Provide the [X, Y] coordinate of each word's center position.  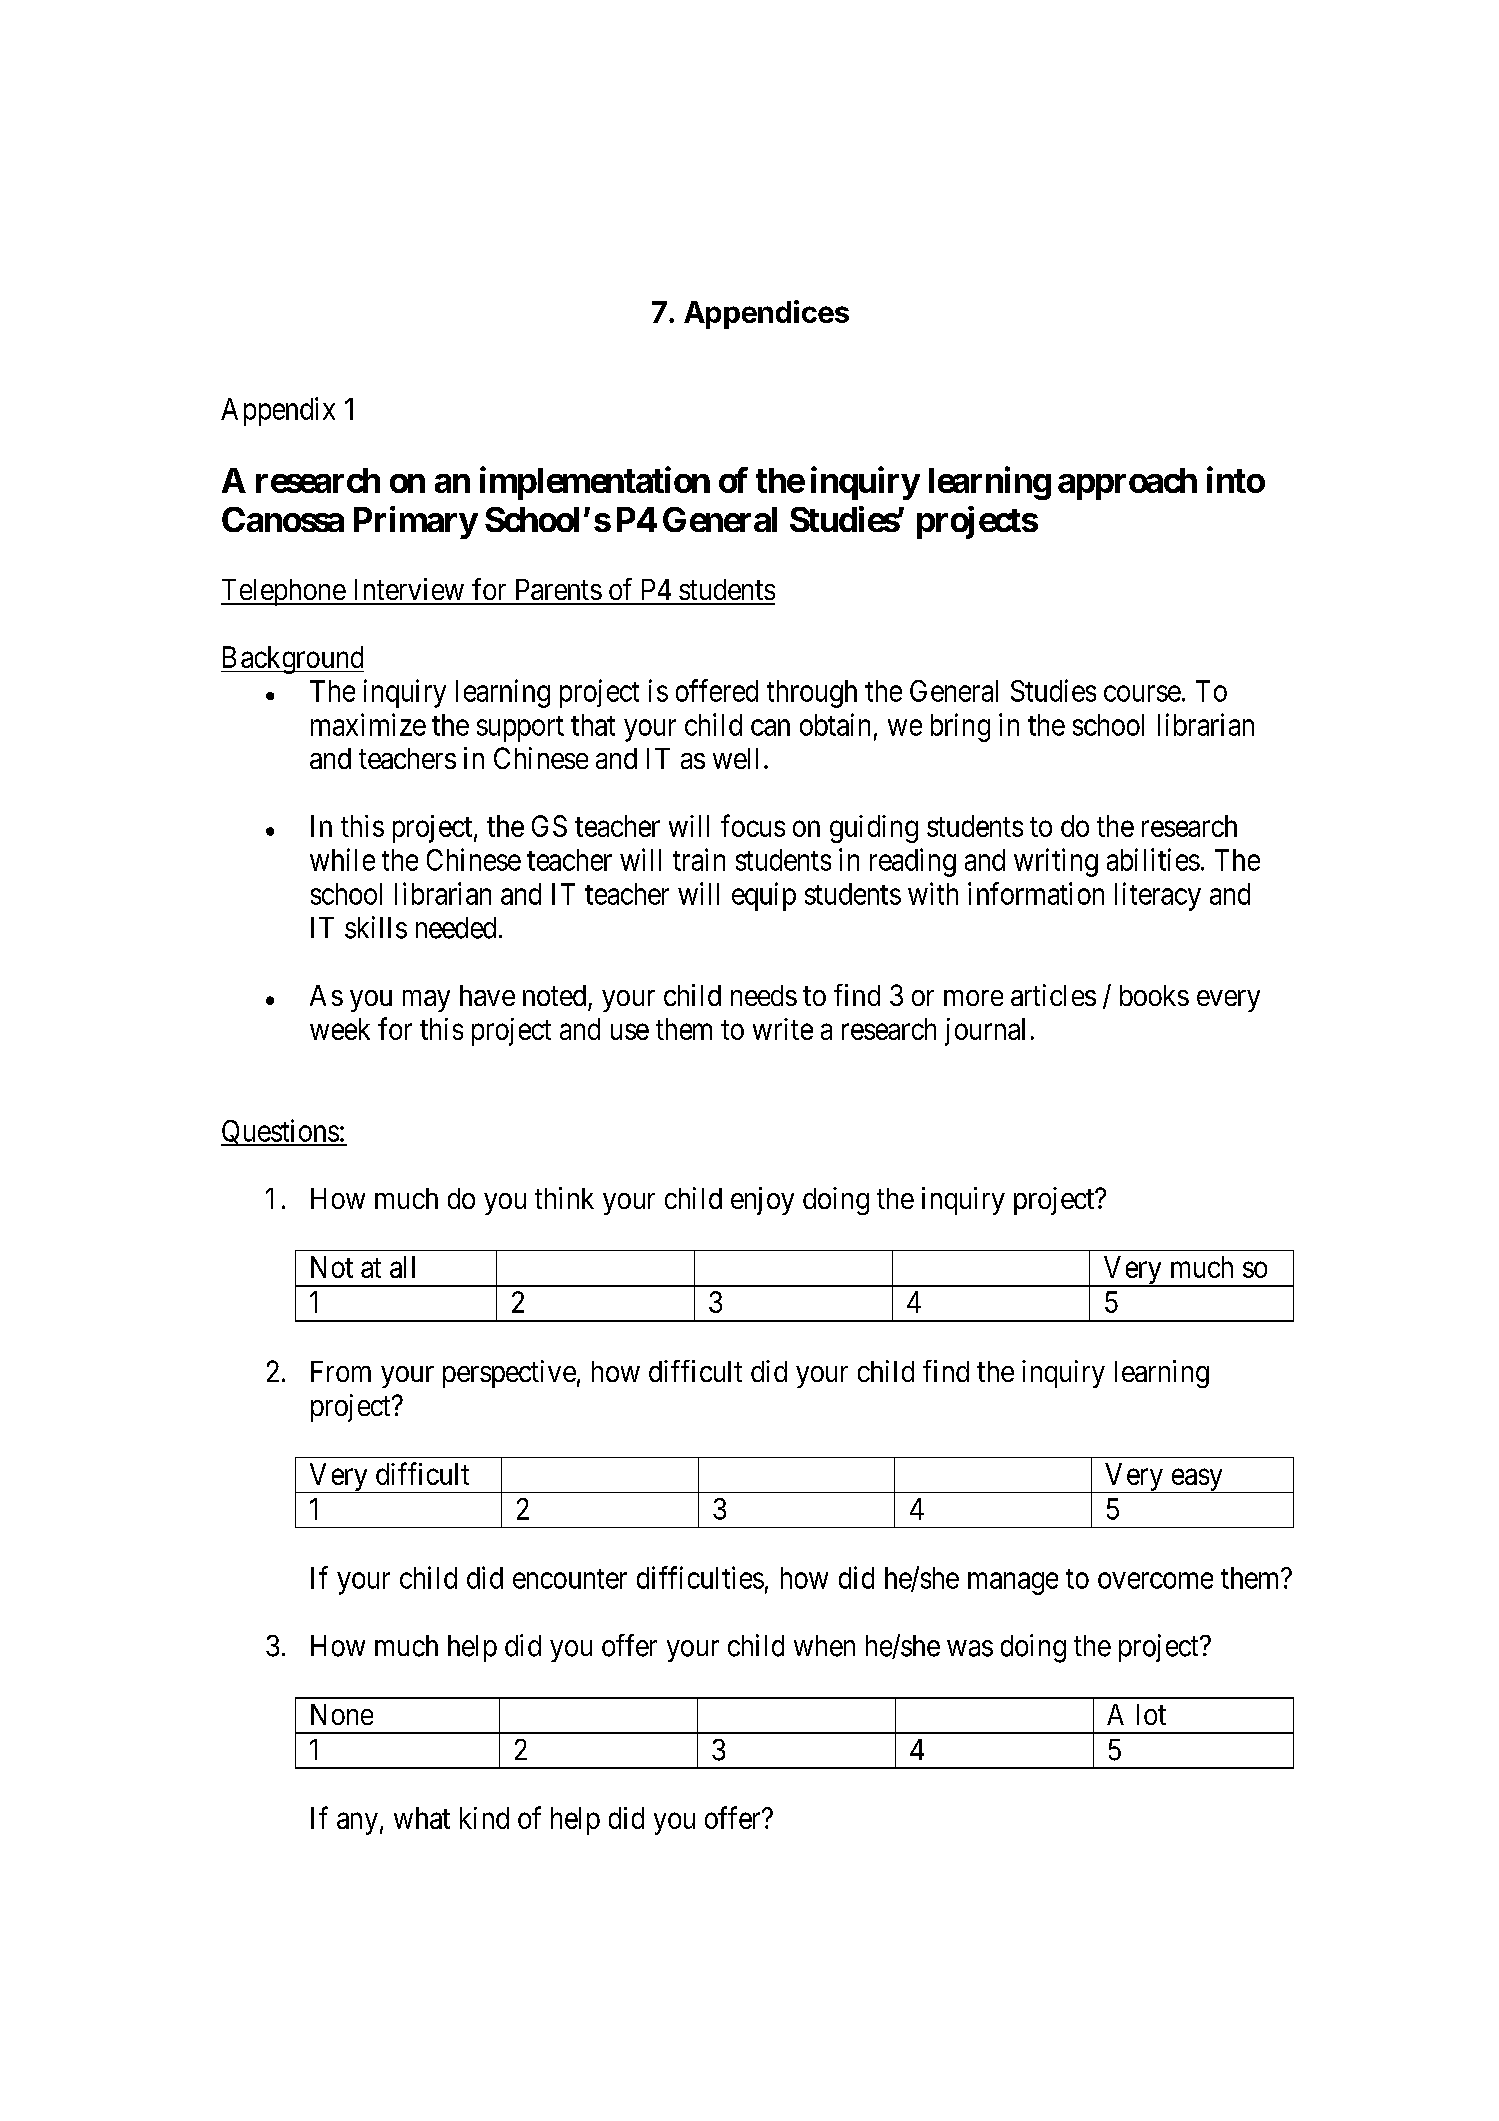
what [422, 1818]
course [1142, 694]
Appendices [766, 314]
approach [1127, 484]
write [783, 1029]
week [340, 1029]
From [341, 1371]
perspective [509, 1374]
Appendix [278, 411]
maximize [368, 724]
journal [985, 1032]
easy [1197, 1481]
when [824, 1646]
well [735, 758]
